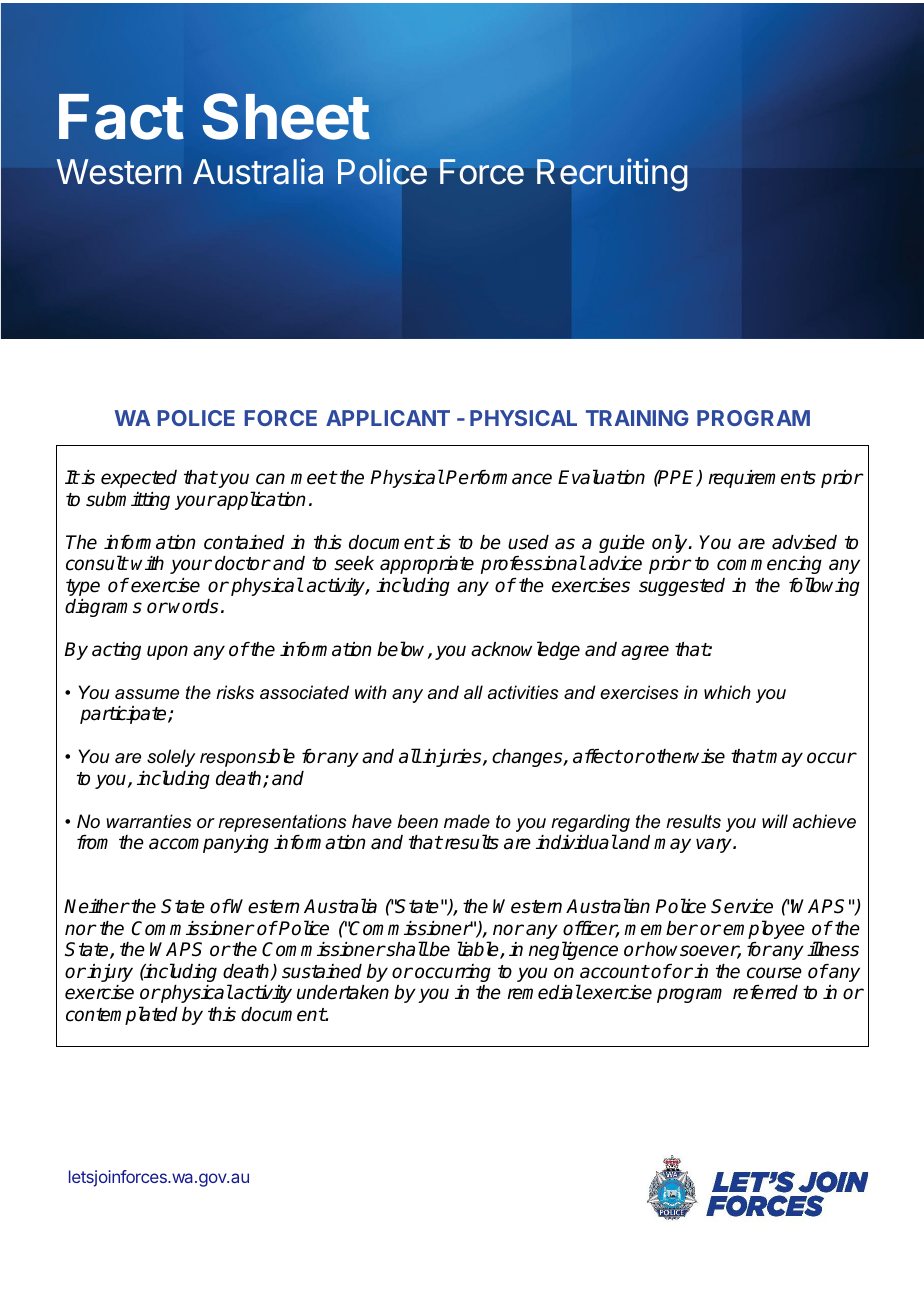 The height and width of the screenshot is (1308, 924). What do you see at coordinates (147, 694) in the screenshot?
I see `assume` at bounding box center [147, 694].
